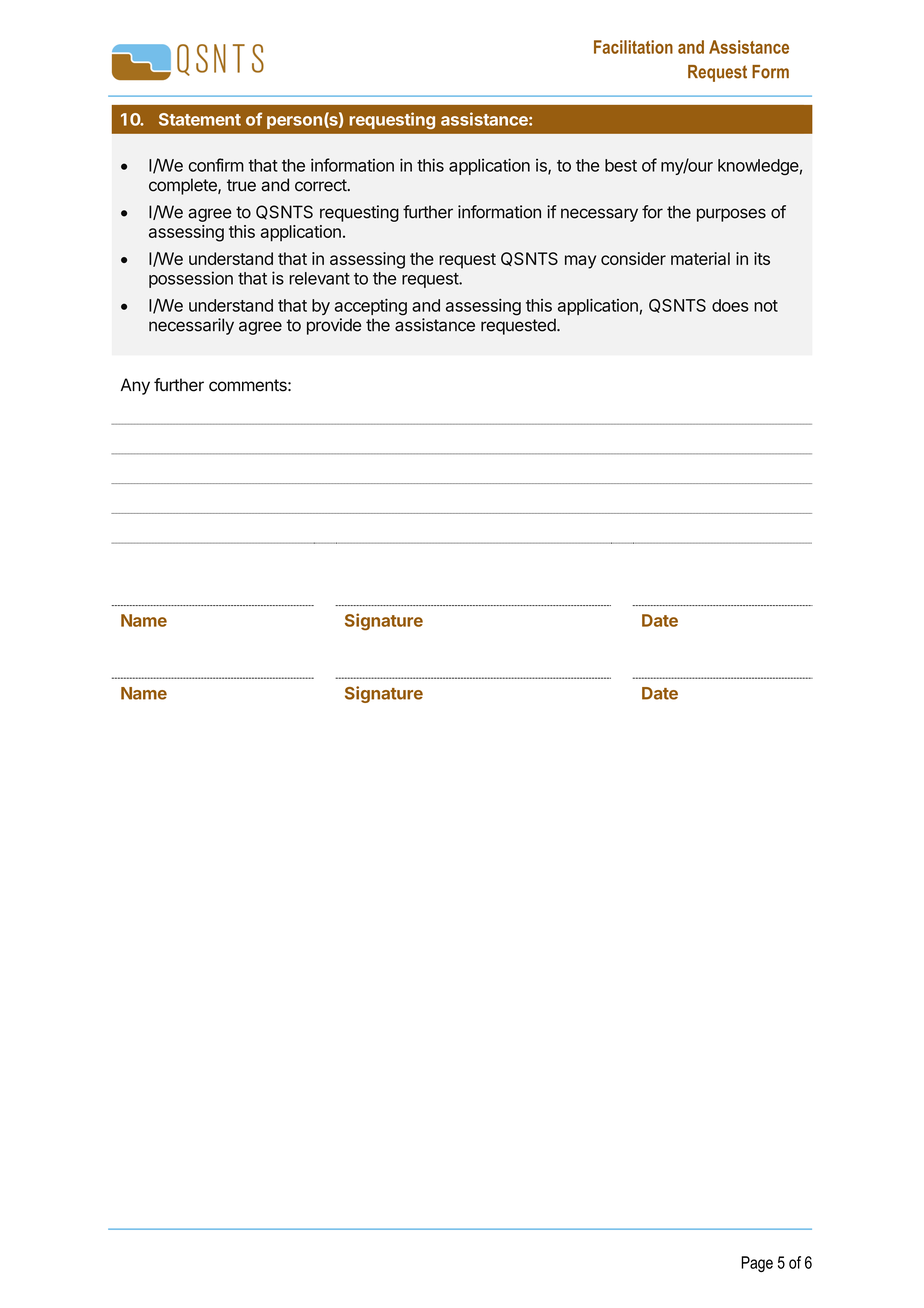 The image size is (924, 1308). Describe the element at coordinates (580, 262) in the document. I see `may` at that location.
